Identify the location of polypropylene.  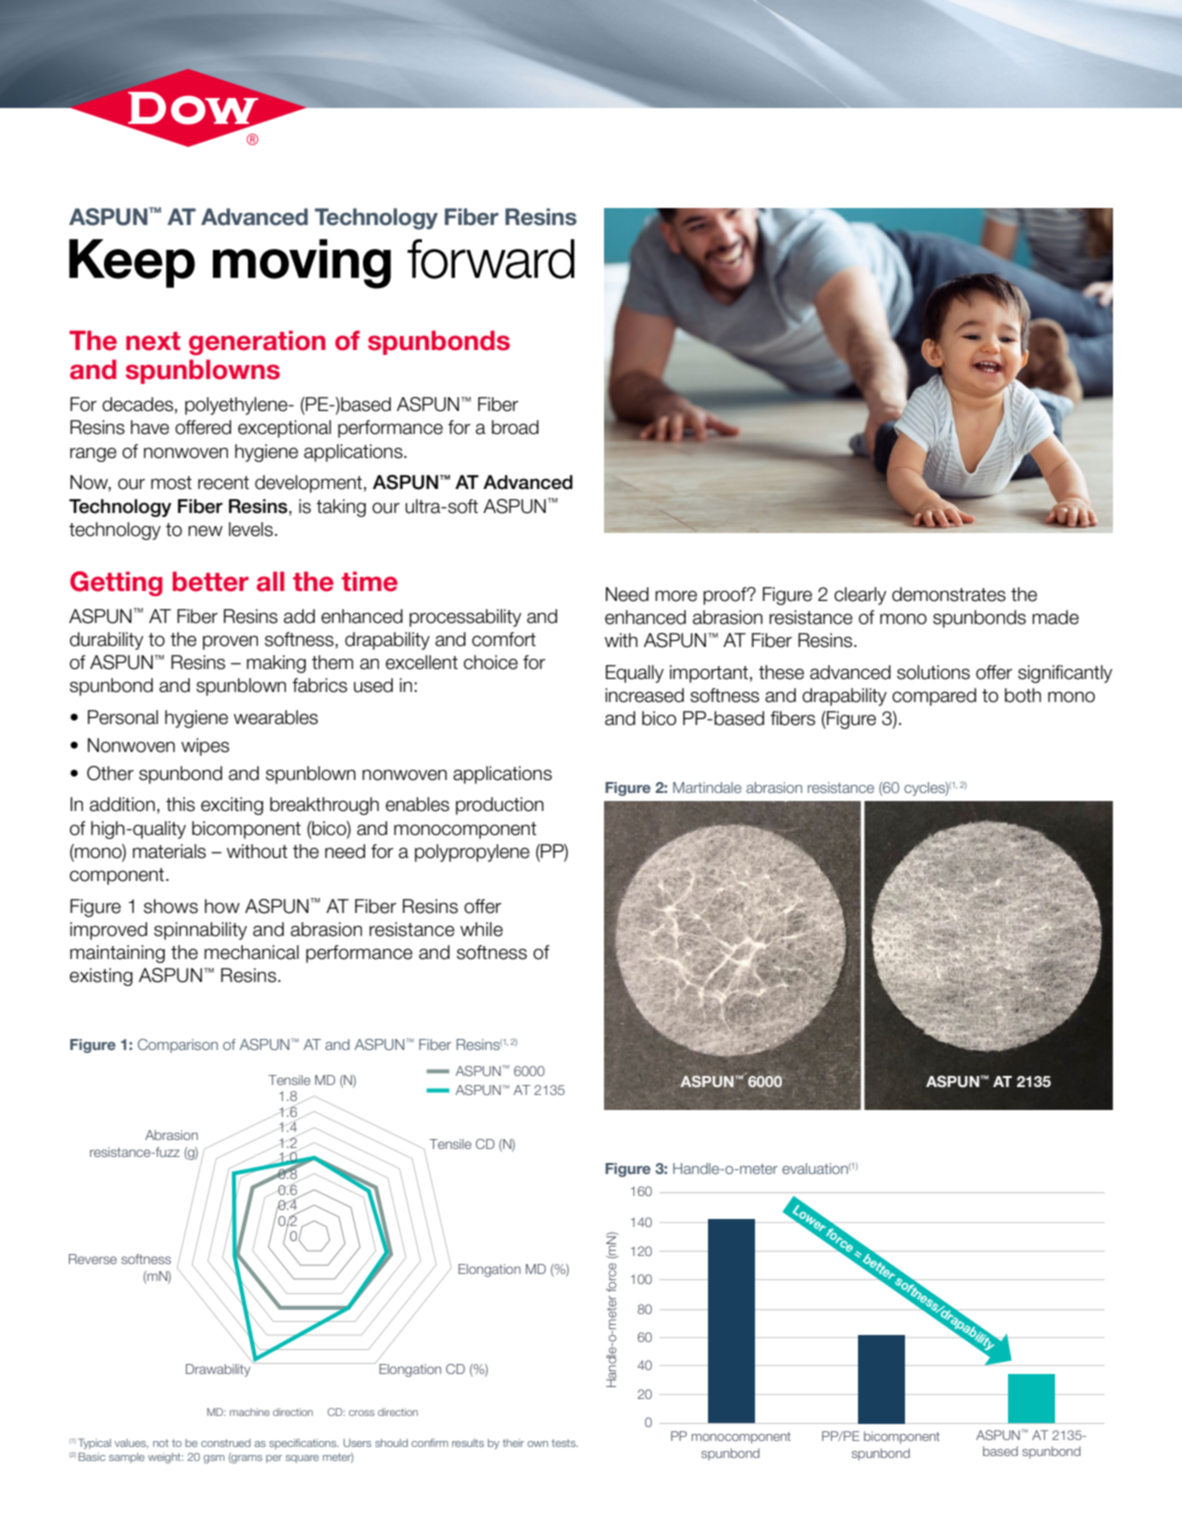
(472, 853).
